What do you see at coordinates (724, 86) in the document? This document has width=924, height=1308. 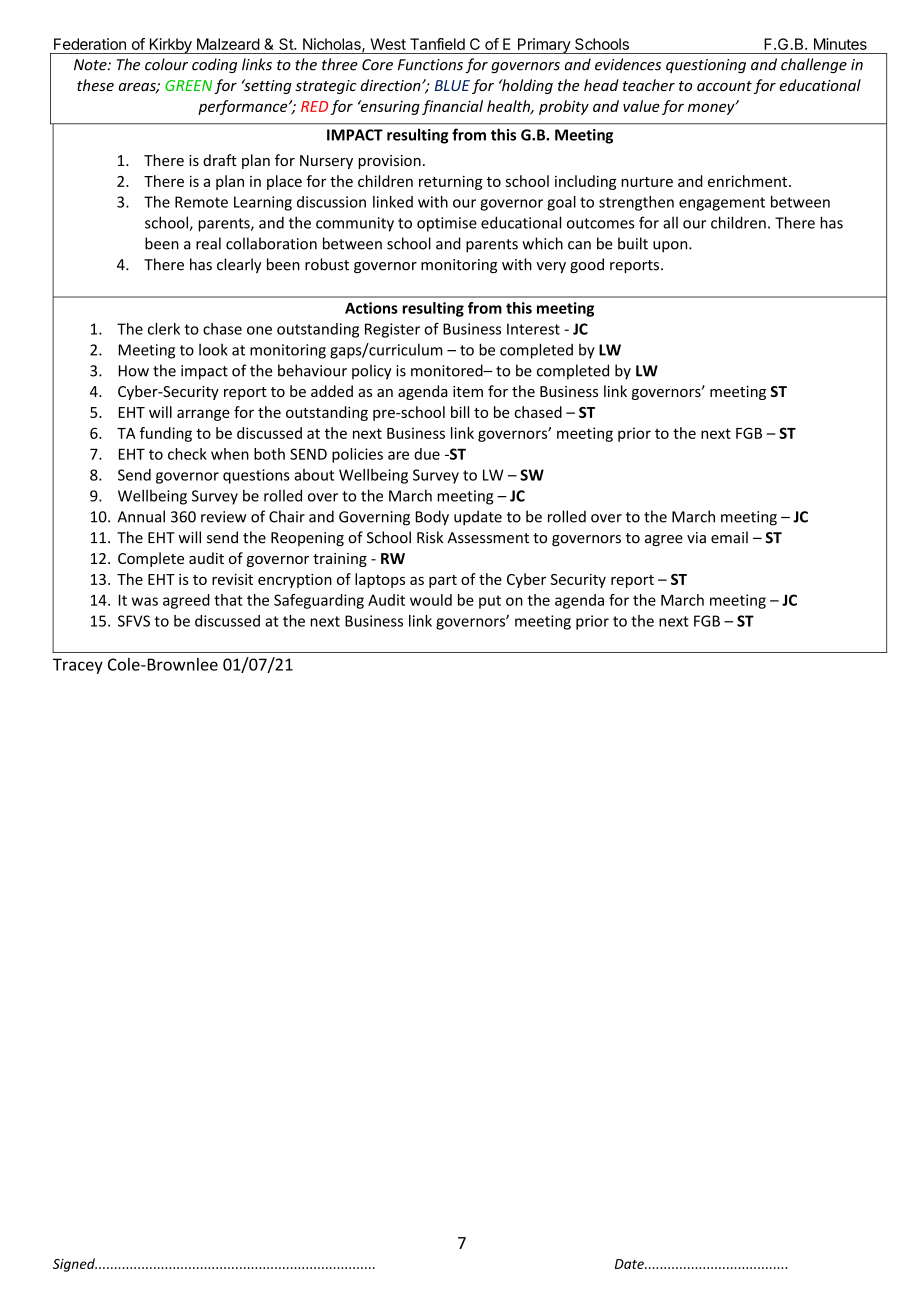 I see `account` at bounding box center [724, 86].
